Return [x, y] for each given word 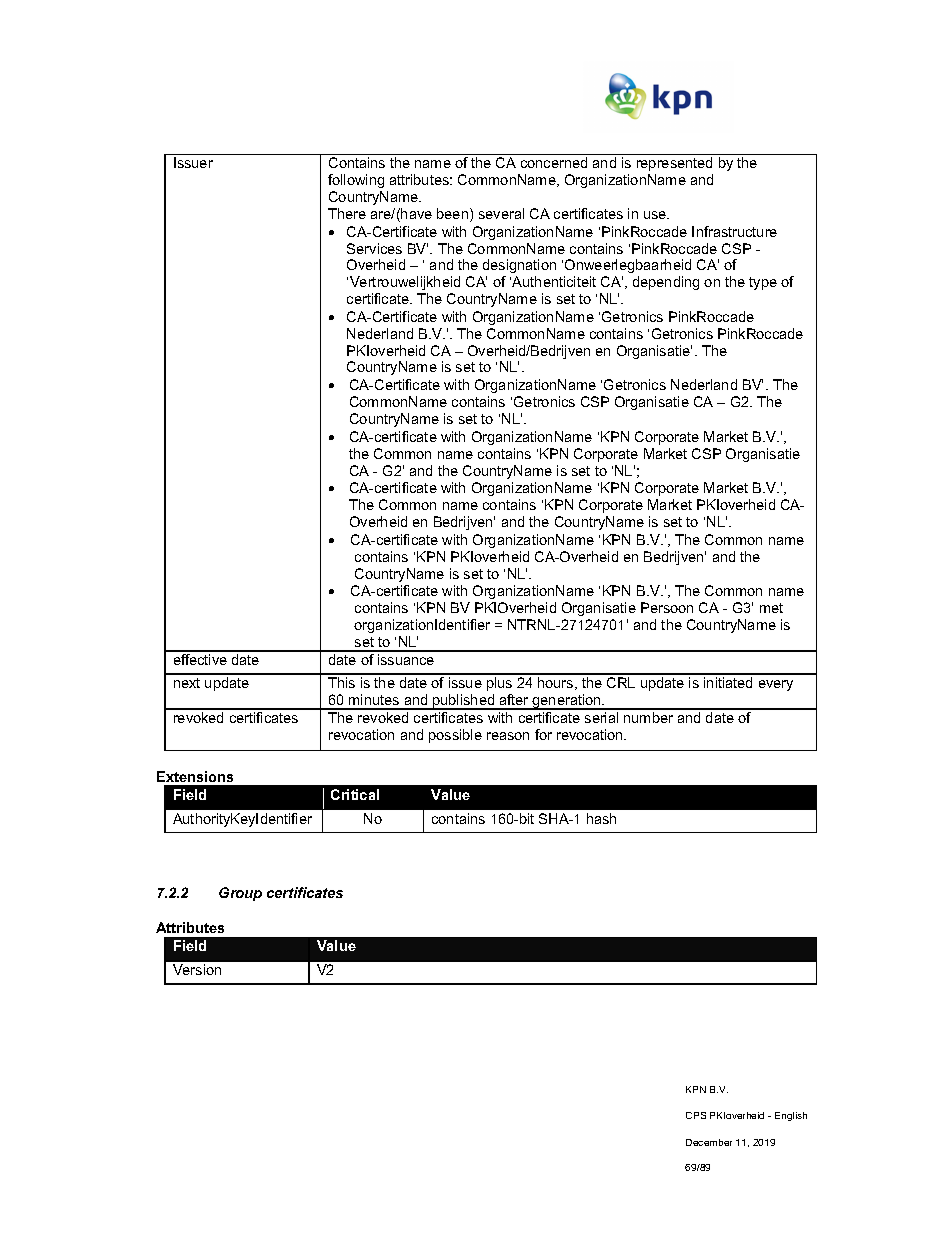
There [347, 213]
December [709, 1142]
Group [240, 894]
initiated [728, 682]
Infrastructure [734, 231]
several [501, 213]
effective [200, 659]
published [464, 702]
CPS [696, 1115]
